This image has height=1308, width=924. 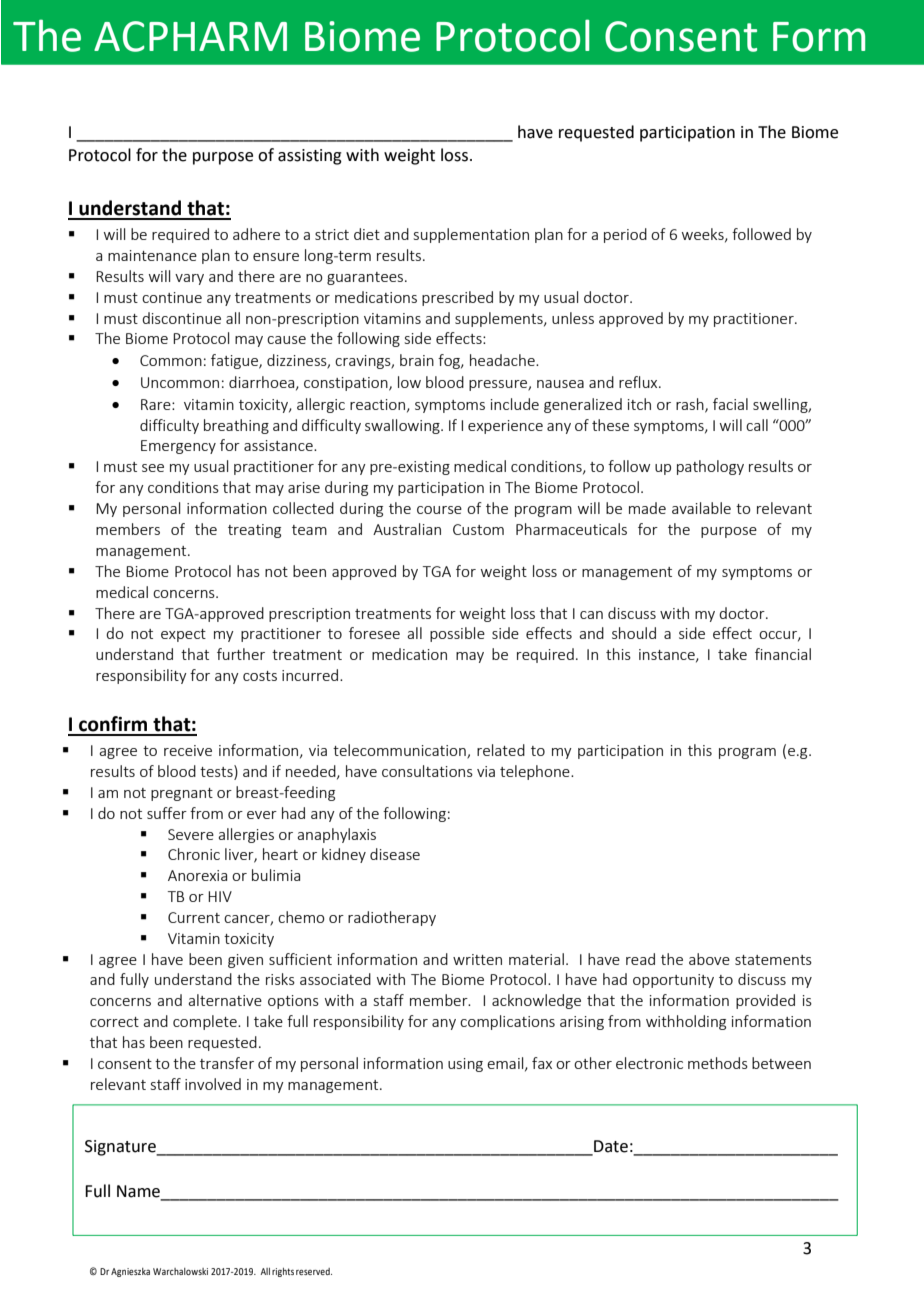 What do you see at coordinates (625, 235) in the image?
I see `period` at bounding box center [625, 235].
